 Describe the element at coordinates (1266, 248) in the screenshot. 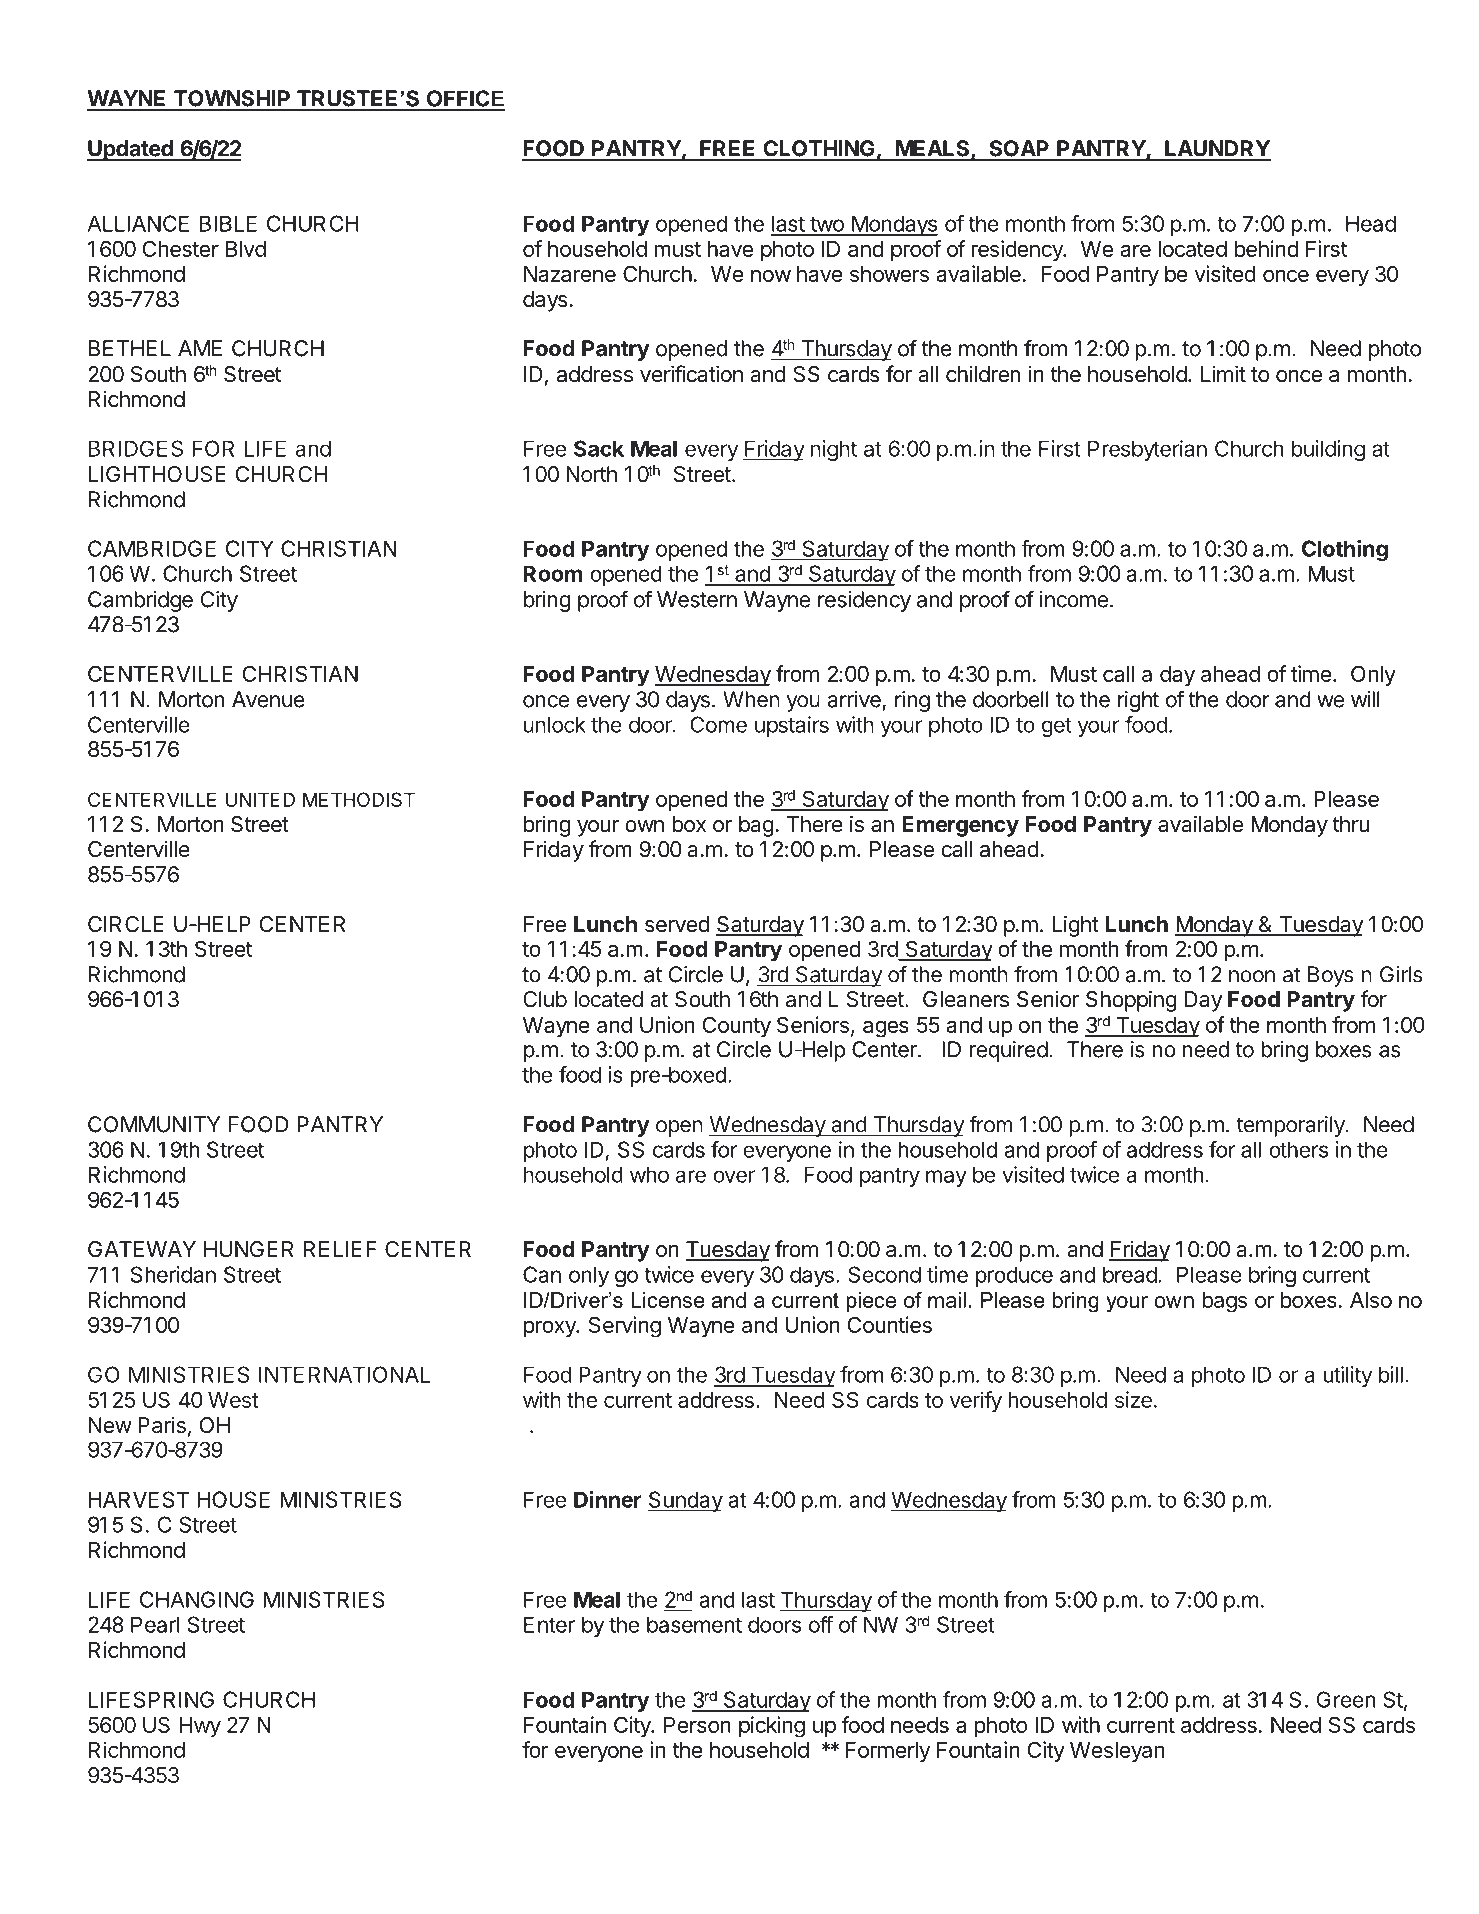

I see `behind` at that location.
